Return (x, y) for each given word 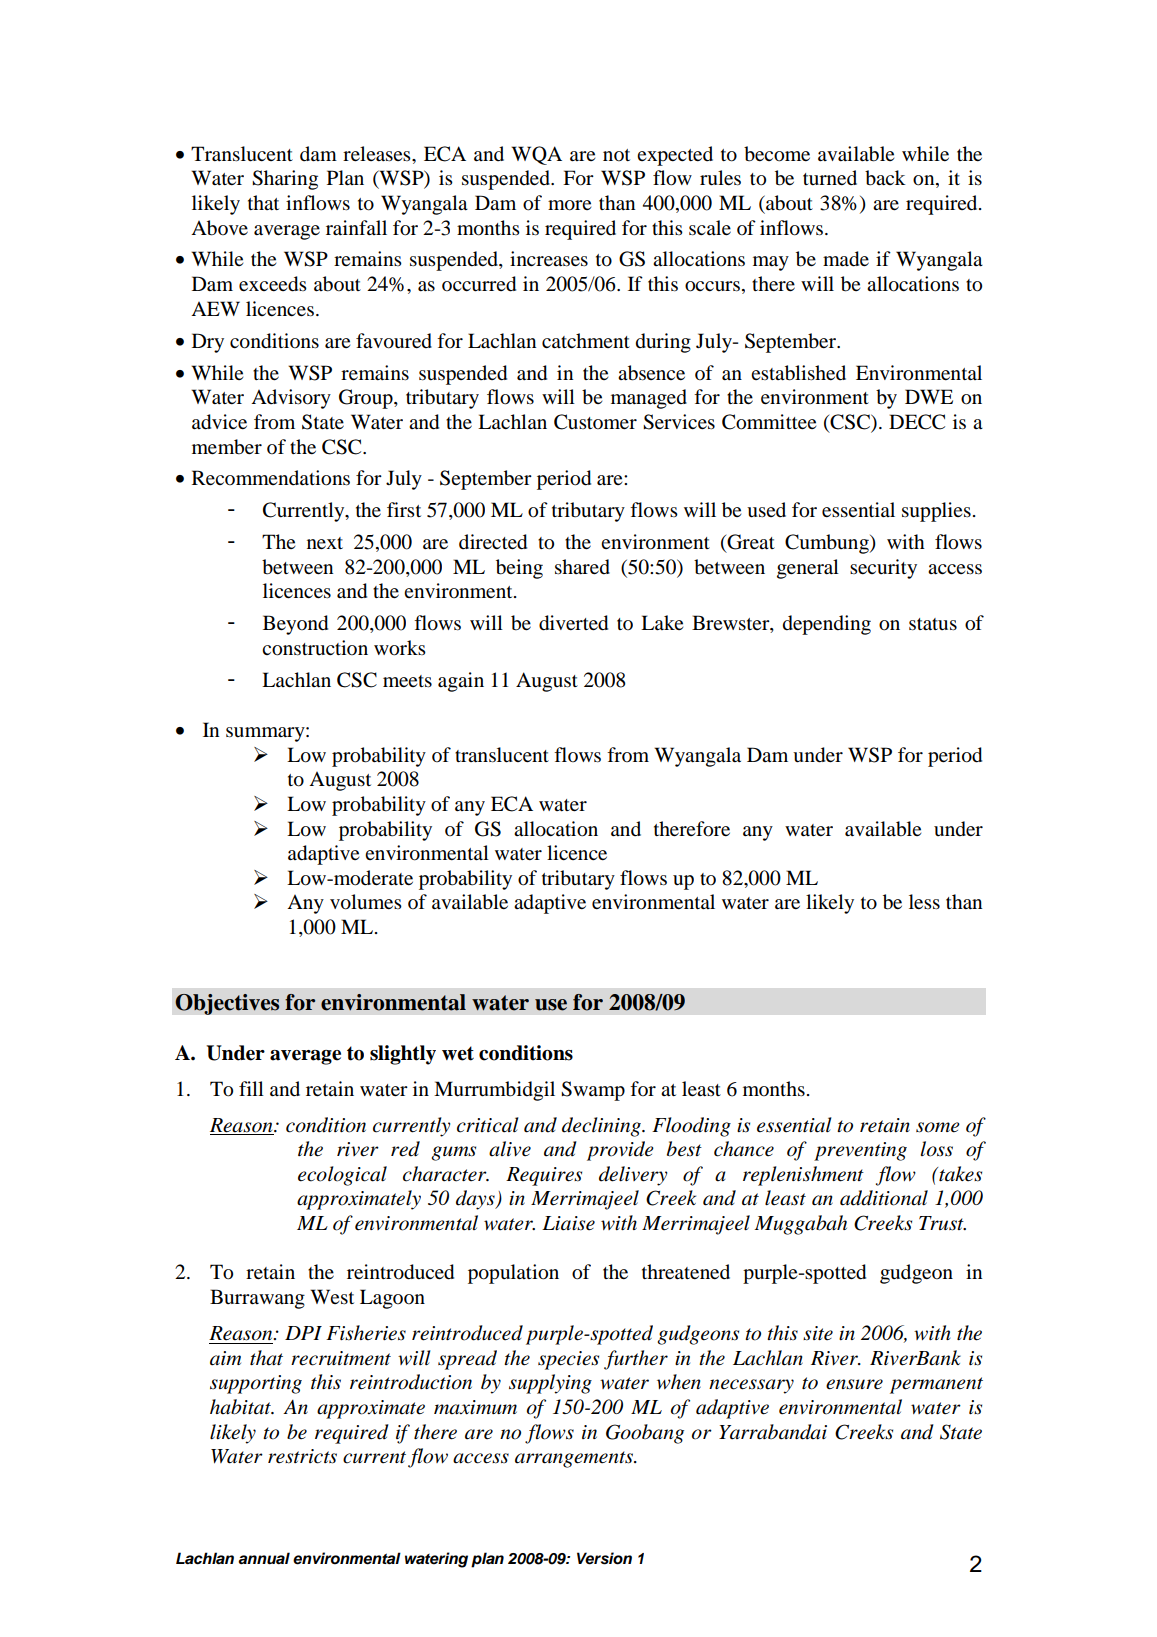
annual (264, 1558)
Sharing (285, 180)
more (569, 205)
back (885, 178)
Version (604, 1558)
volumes (366, 902)
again (461, 682)
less (924, 902)
